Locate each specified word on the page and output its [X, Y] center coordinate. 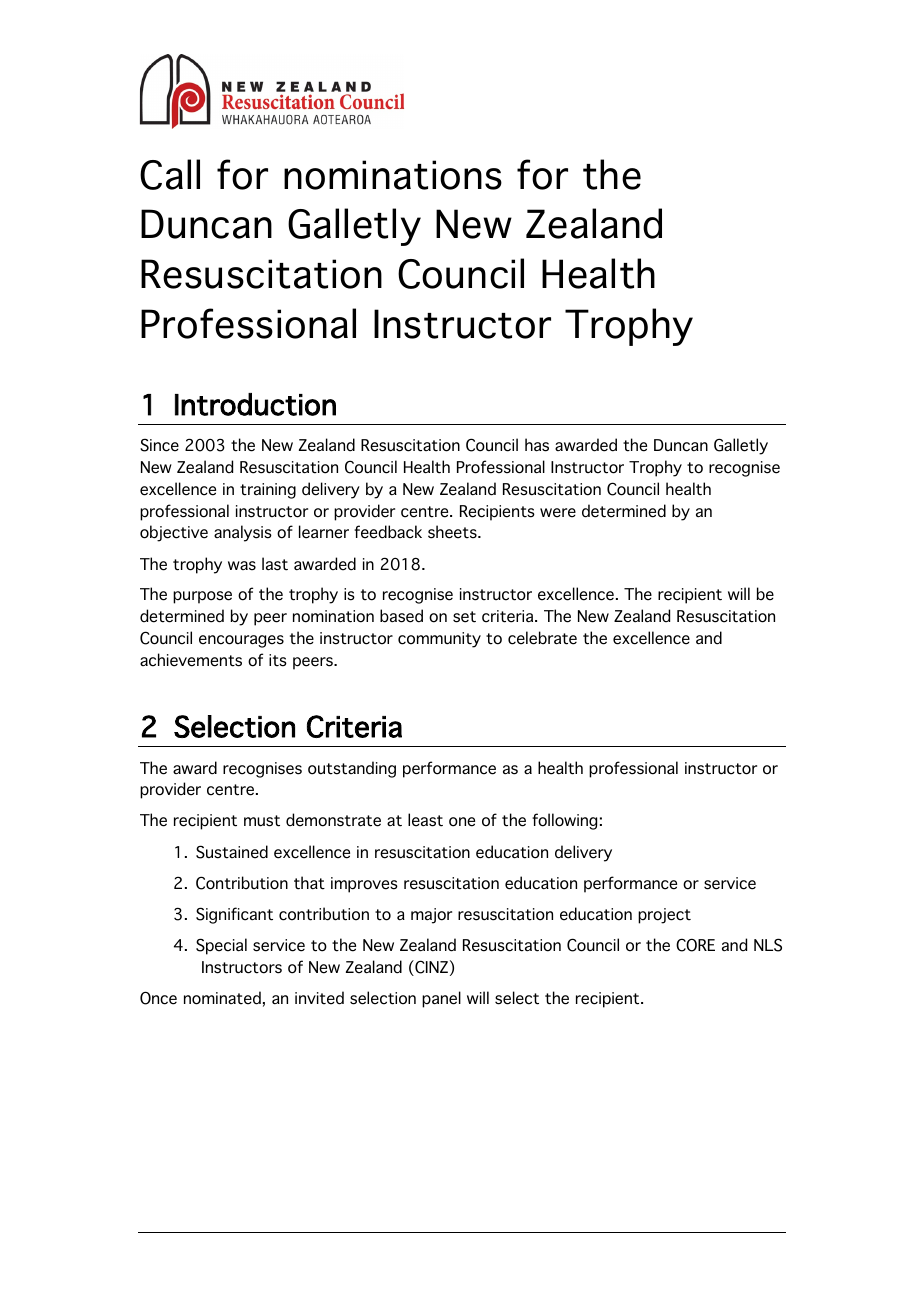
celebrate [542, 638]
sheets [453, 532]
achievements [191, 660]
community [439, 640]
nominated [222, 998]
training [268, 491]
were [558, 513]
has [537, 445]
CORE [695, 945]
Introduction [255, 404]
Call [170, 174]
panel [441, 999]
